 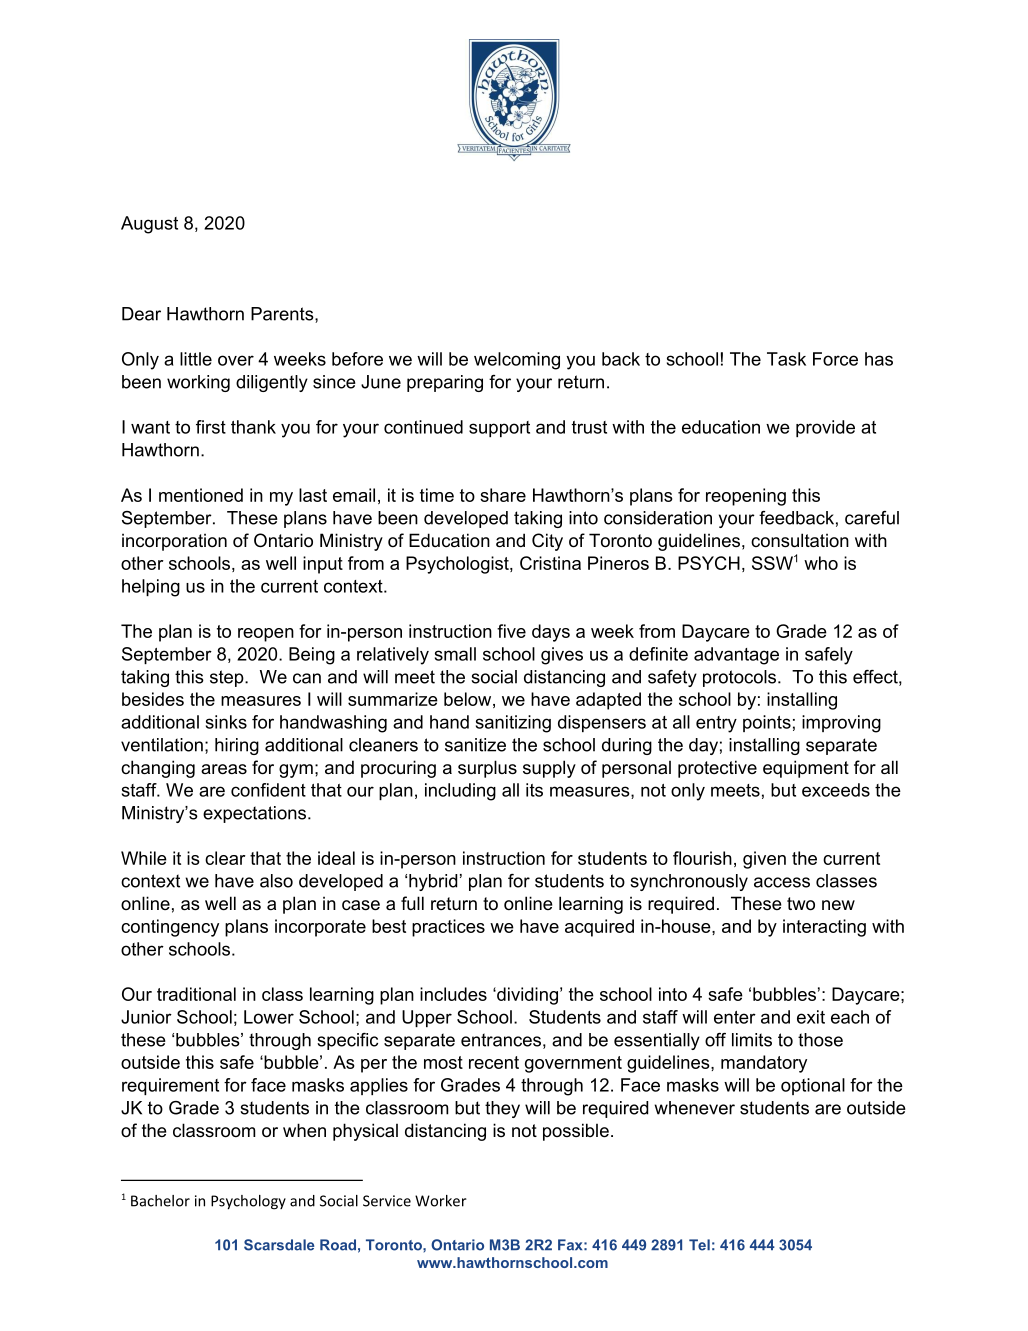 What do you see at coordinates (237, 746) in the document?
I see `hiring` at bounding box center [237, 746].
